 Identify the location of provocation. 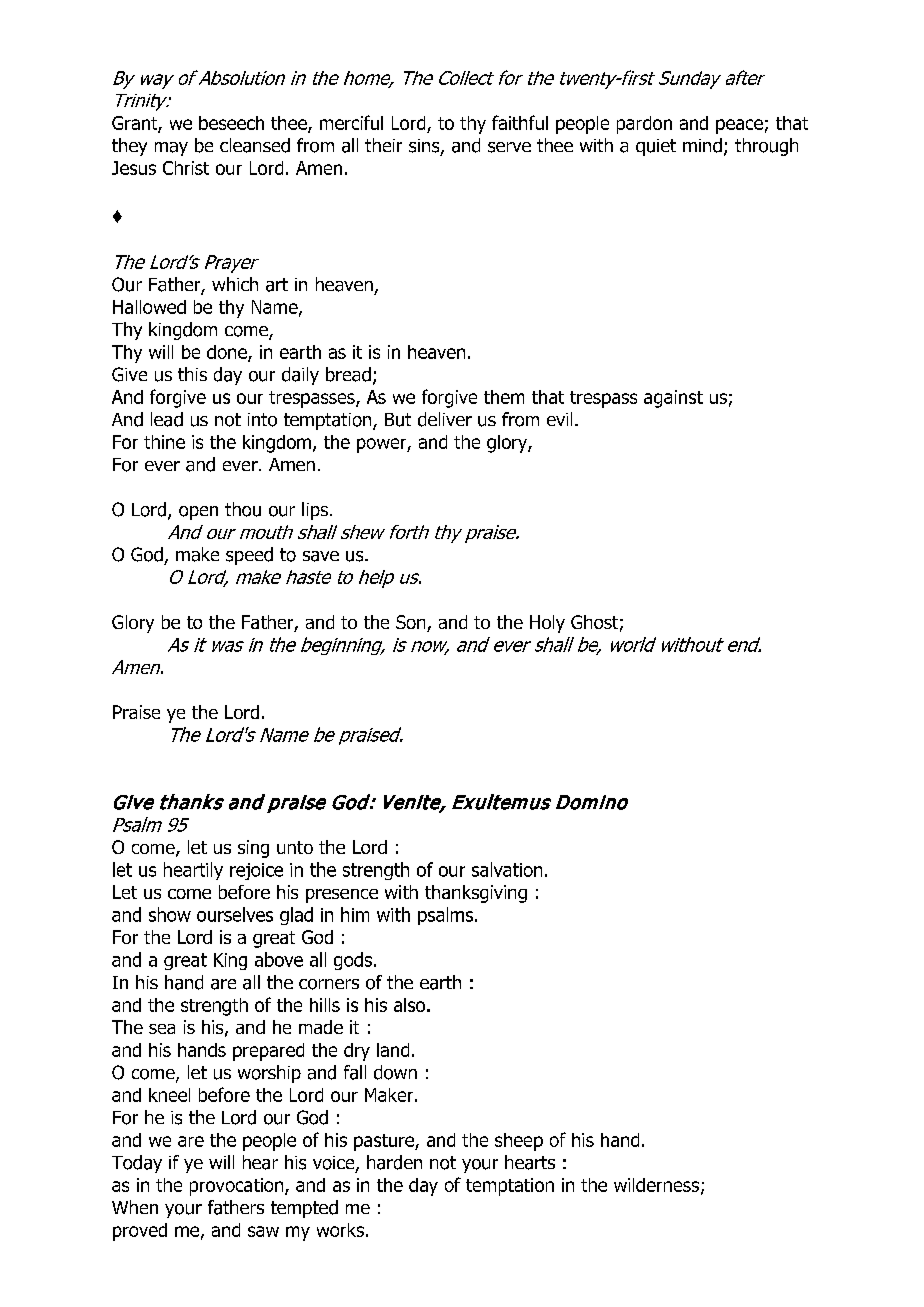
(238, 1187).
